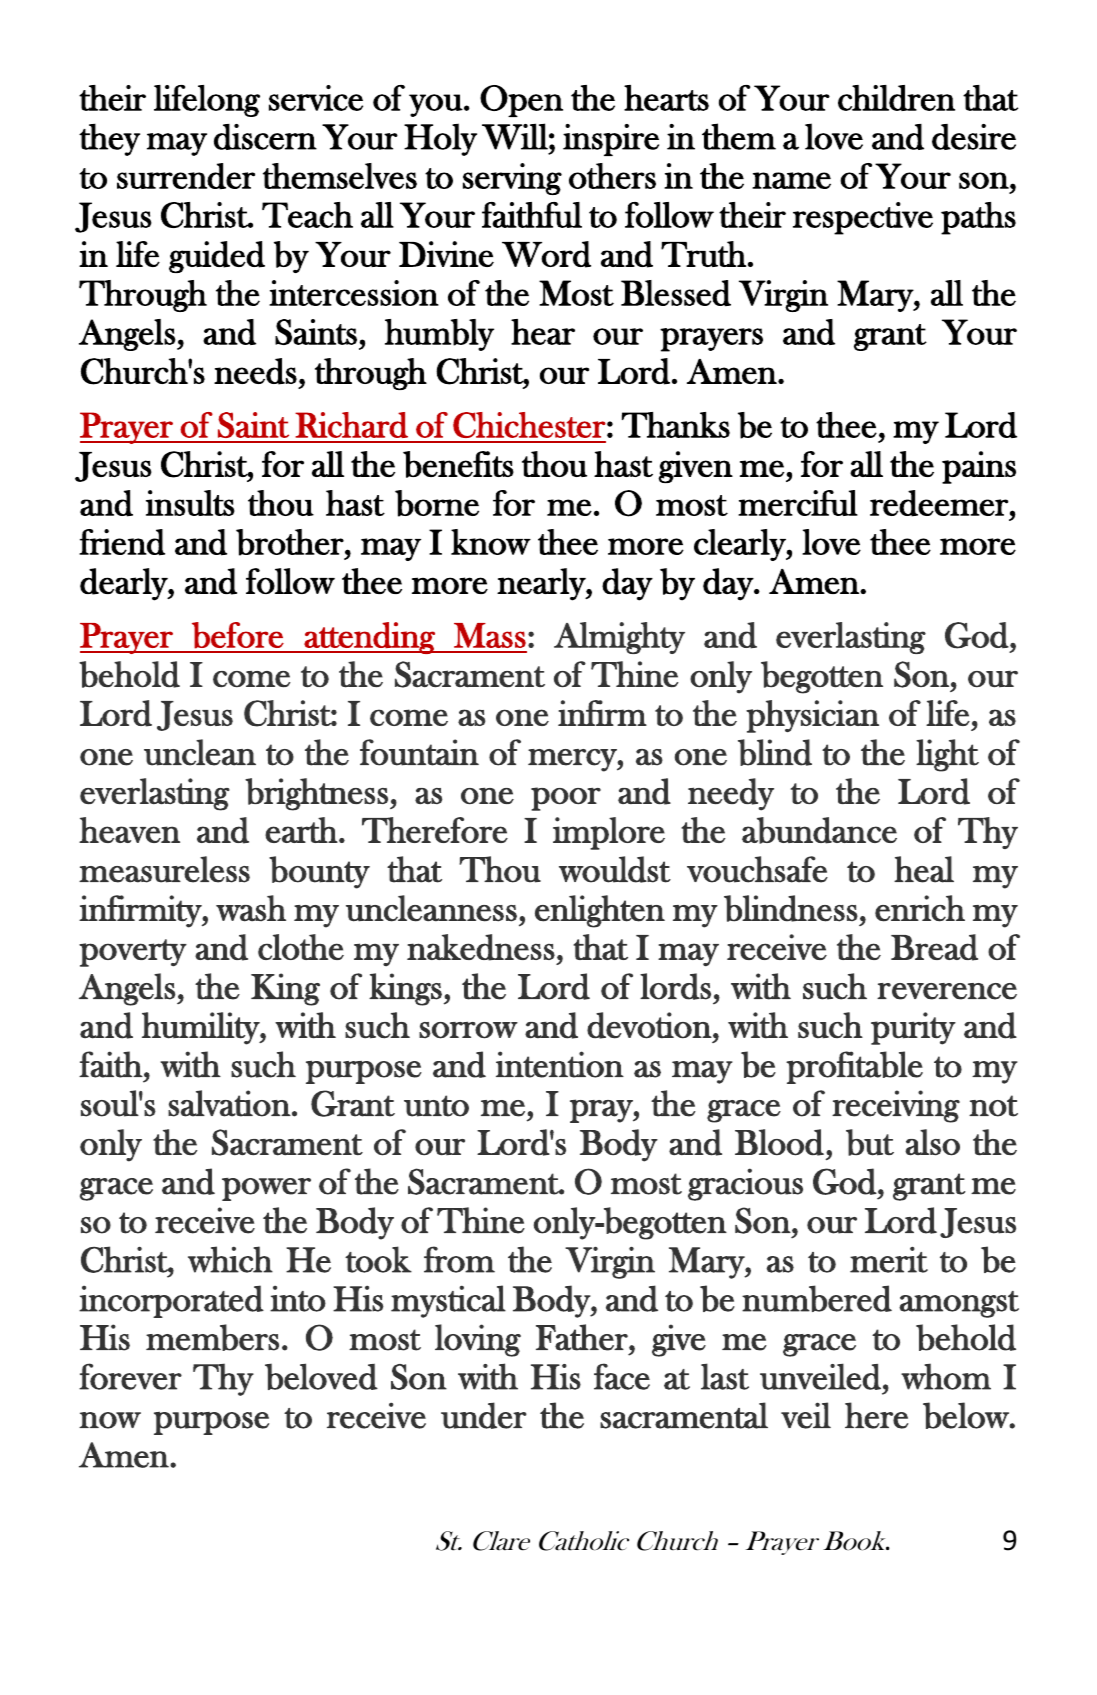 The width and height of the document is (1097, 1695). Describe the element at coordinates (515, 136) in the document. I see `Will` at that location.
